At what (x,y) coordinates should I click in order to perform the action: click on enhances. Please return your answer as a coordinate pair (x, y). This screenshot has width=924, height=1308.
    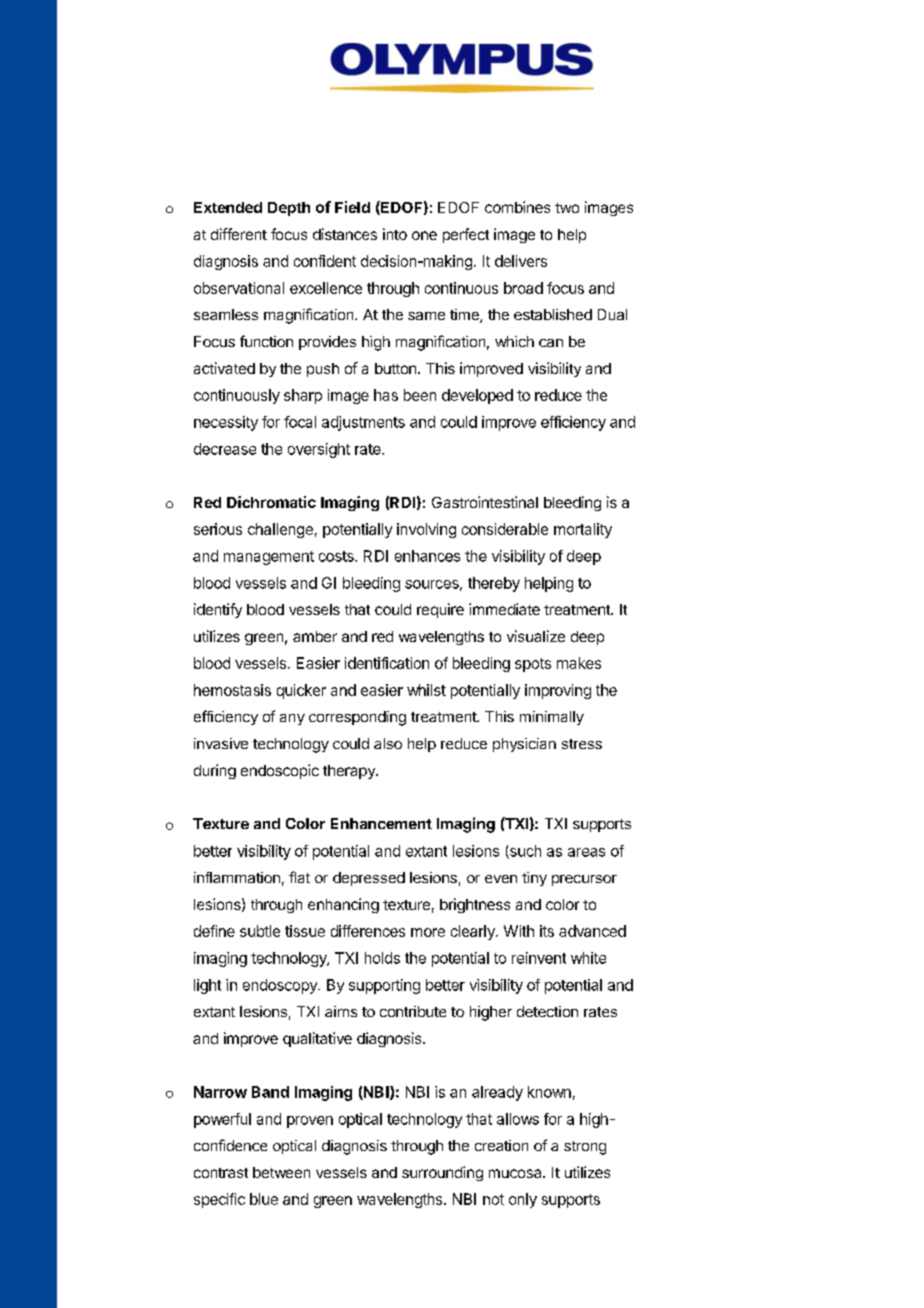
    Looking at the image, I should click on (427, 556).
